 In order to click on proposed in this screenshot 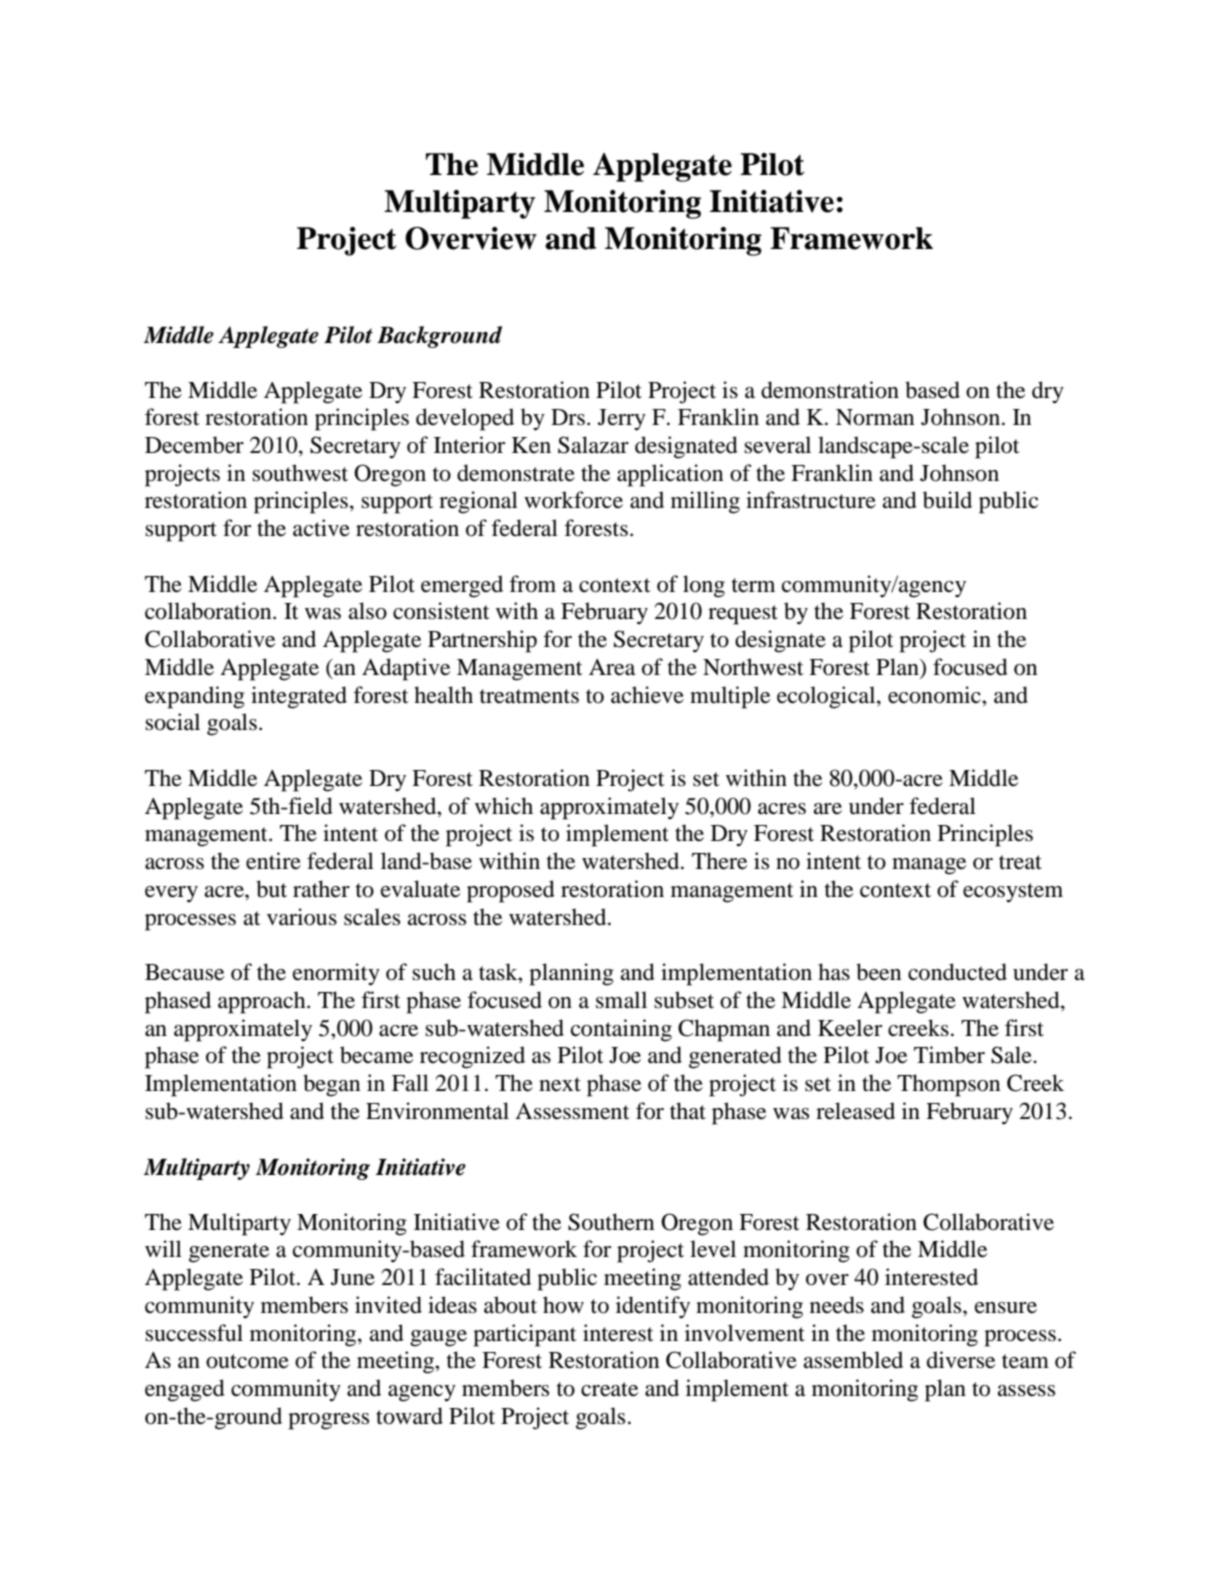, I will do `click(511, 891)`.
